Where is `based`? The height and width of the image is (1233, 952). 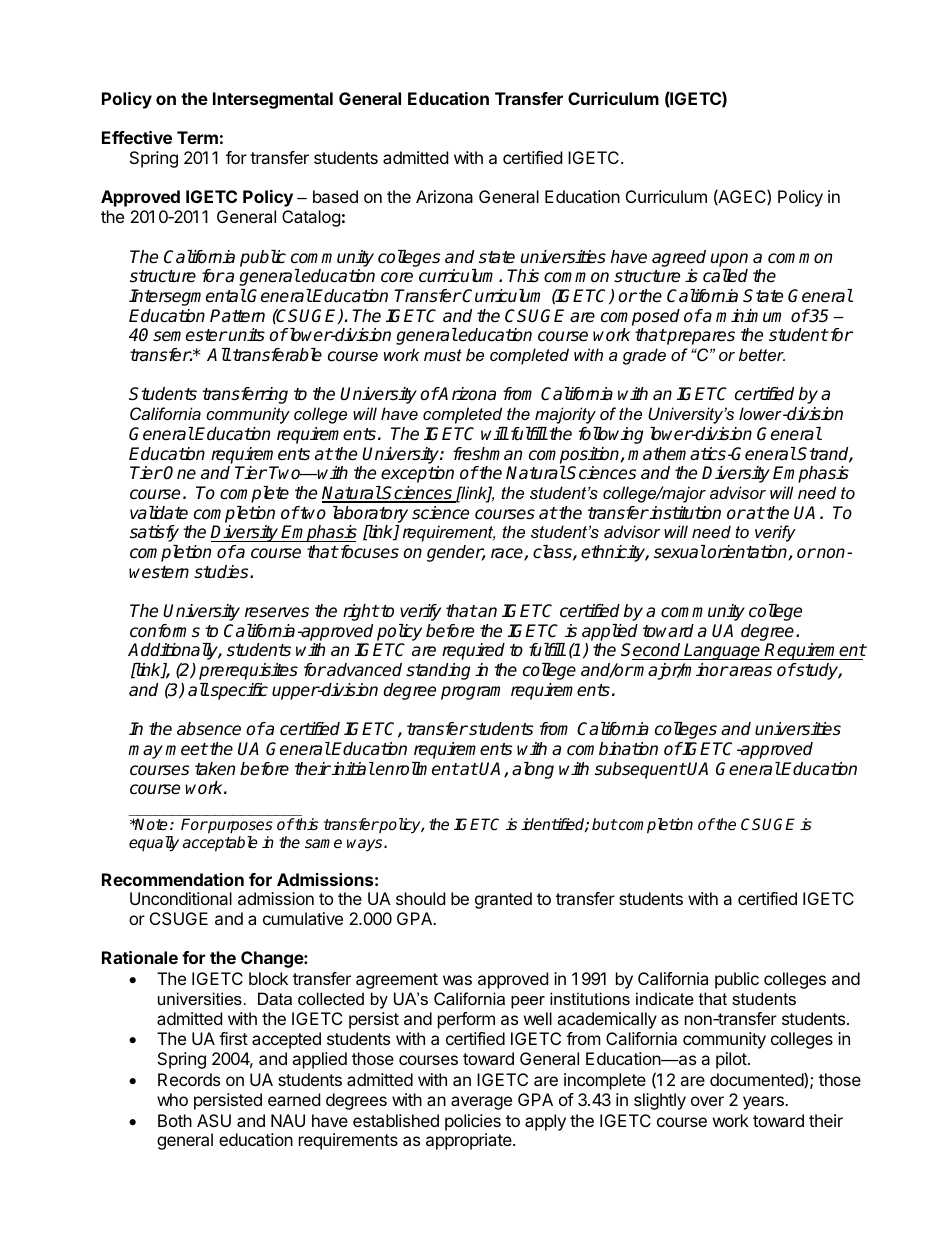 based is located at coordinates (335, 196).
